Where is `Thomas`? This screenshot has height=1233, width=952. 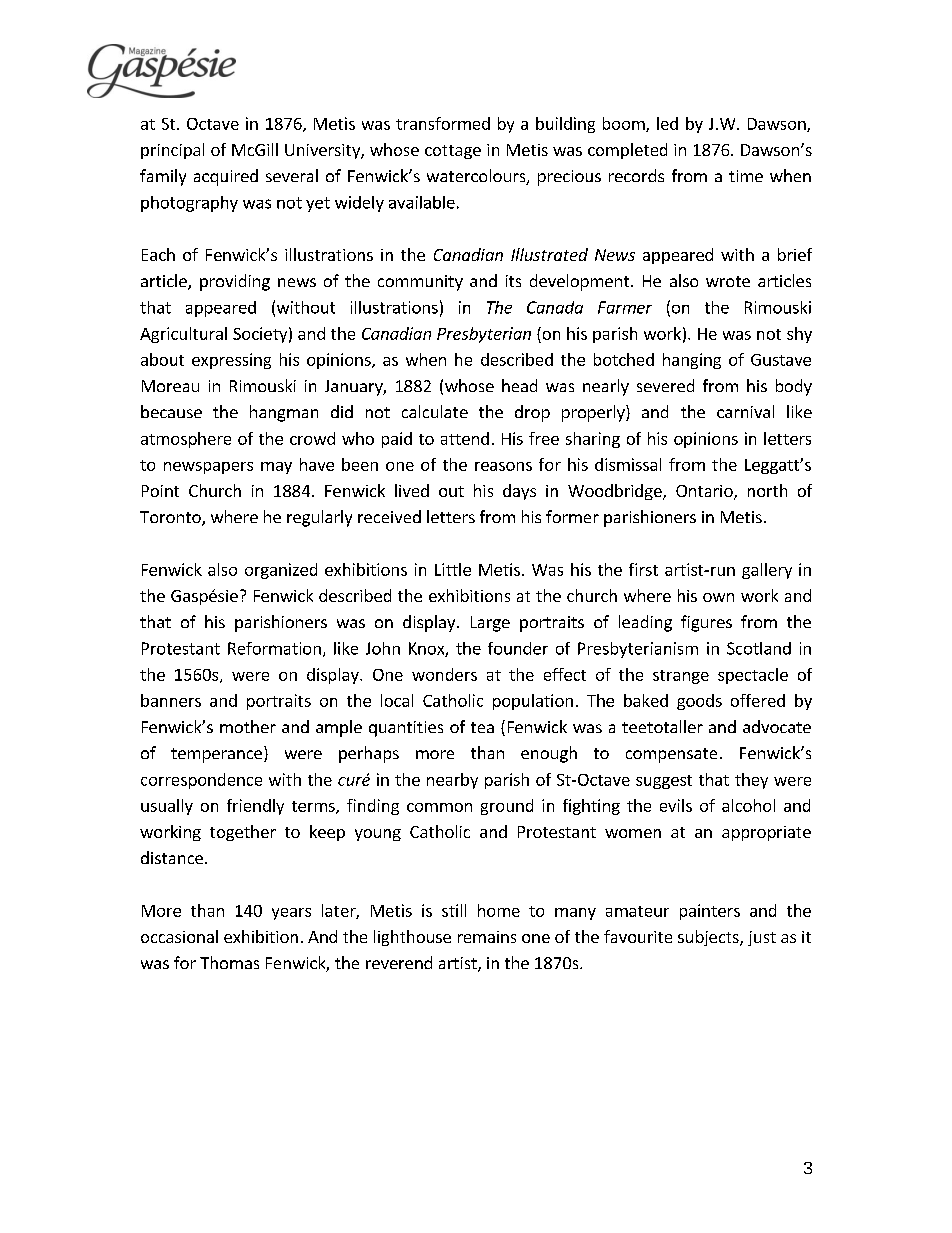
Thomas is located at coordinates (229, 962).
